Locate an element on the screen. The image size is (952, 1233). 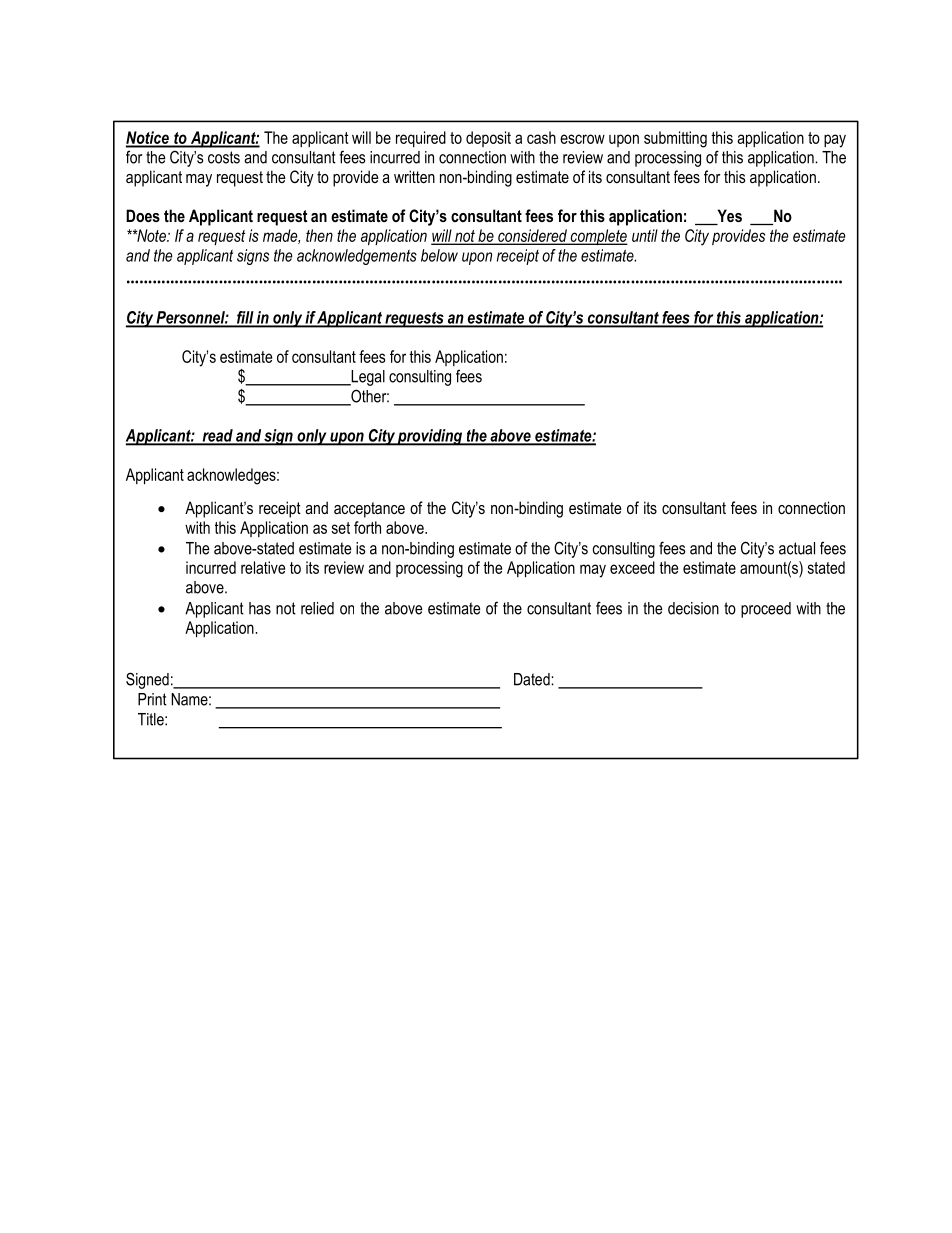
Print is located at coordinates (152, 699).
